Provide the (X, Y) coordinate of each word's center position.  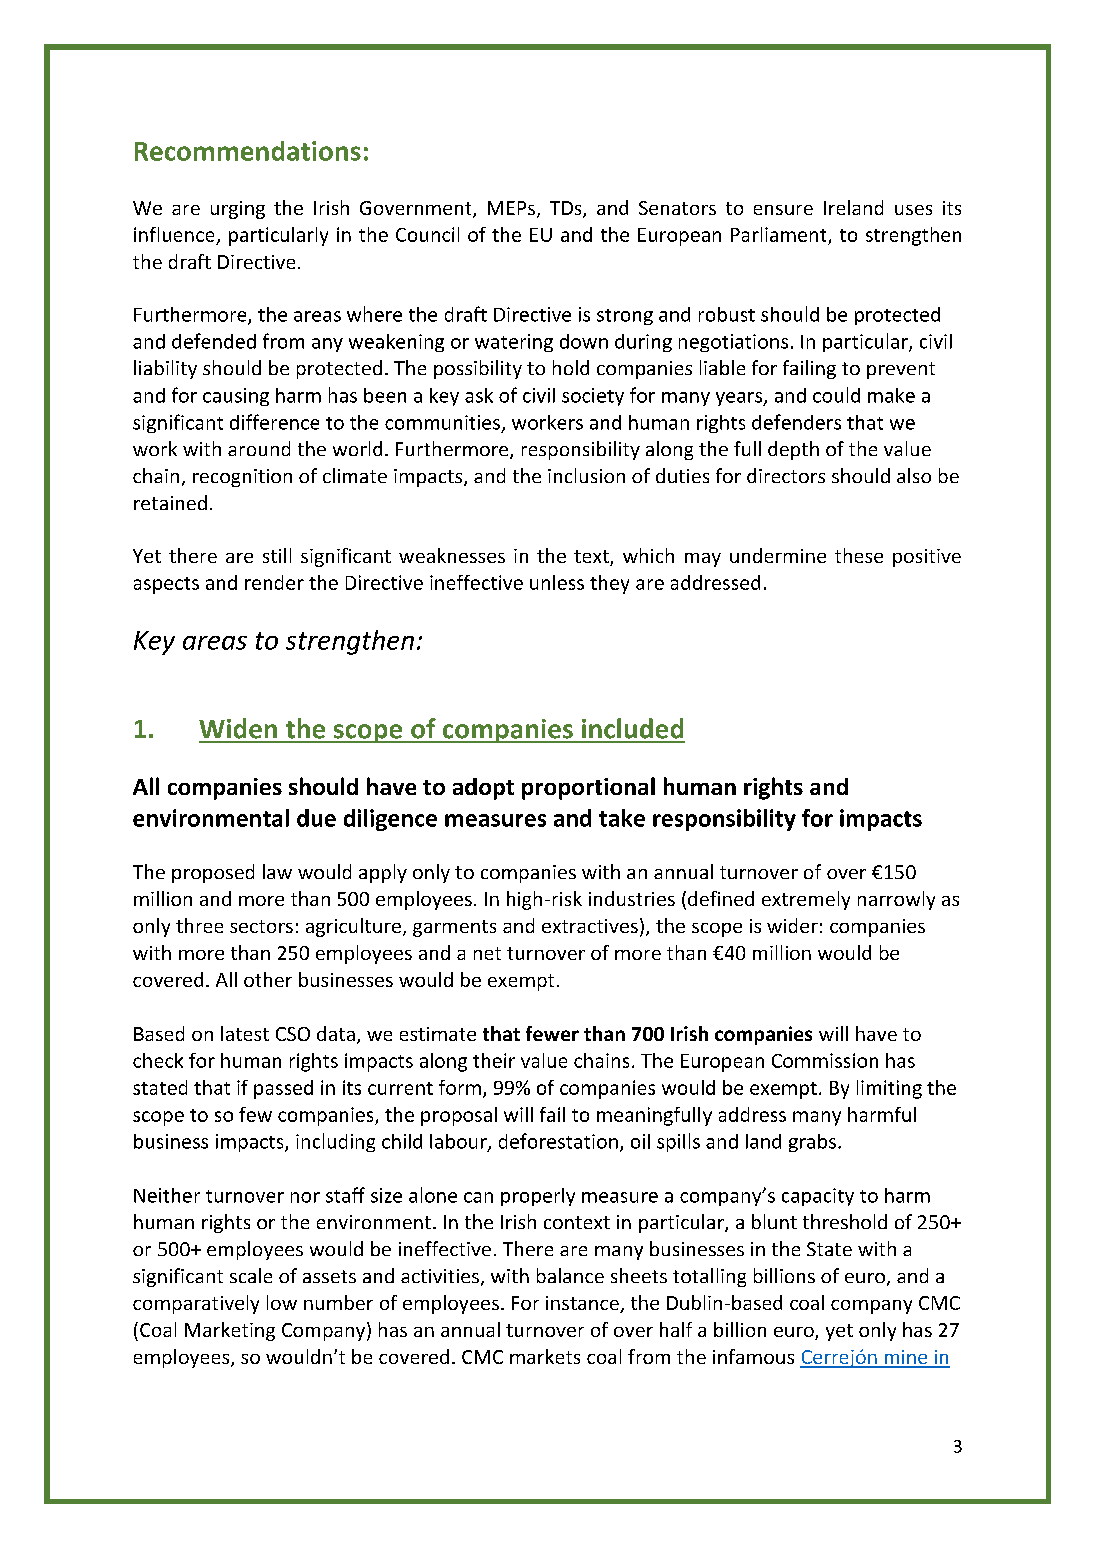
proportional (588, 788)
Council (427, 234)
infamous (753, 1356)
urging (238, 210)
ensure (783, 210)
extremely (806, 900)
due (316, 818)
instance (583, 1304)
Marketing (230, 1331)
